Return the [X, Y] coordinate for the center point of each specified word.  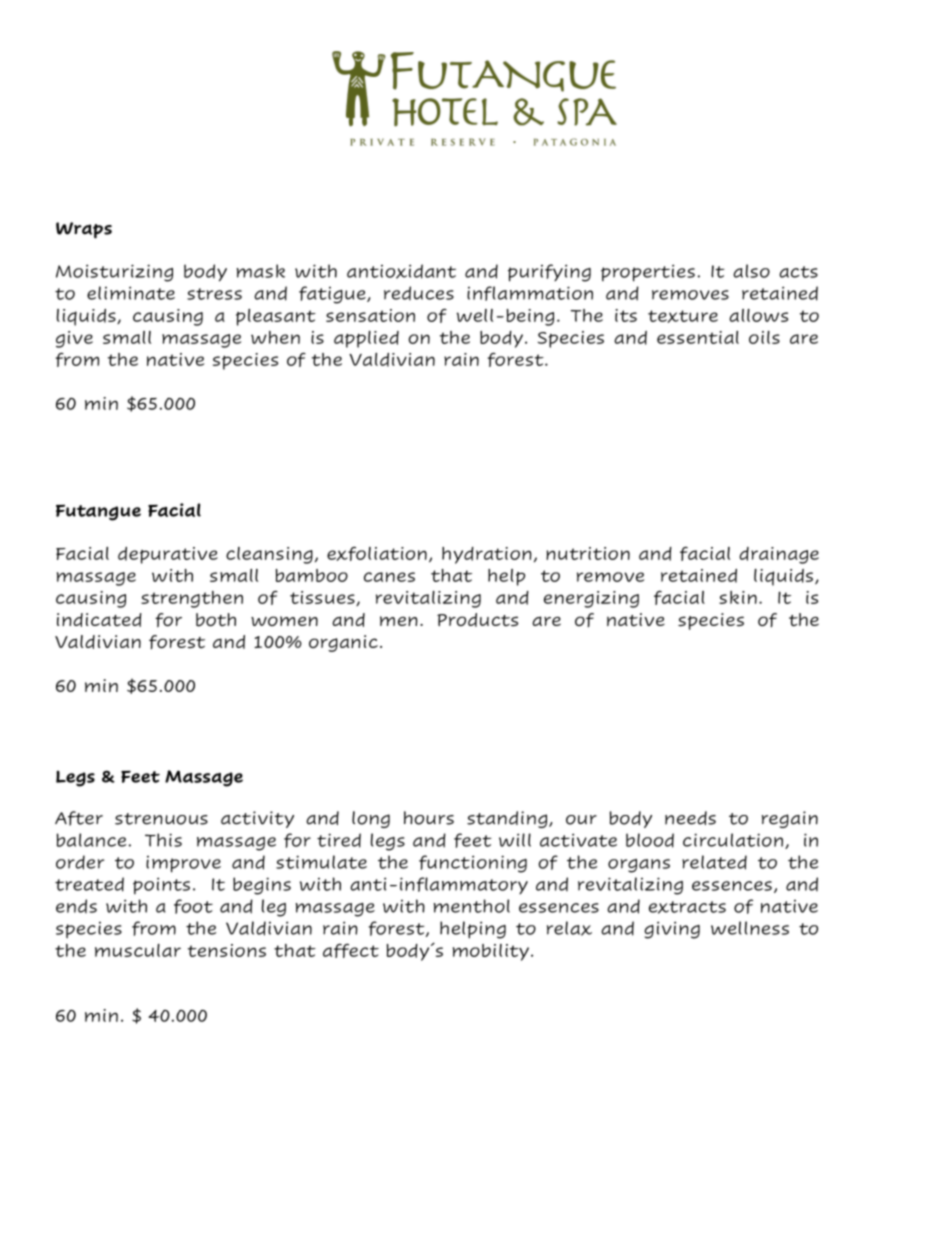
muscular [138, 950]
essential [698, 337]
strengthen [192, 599]
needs [690, 818]
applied [366, 339]
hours [429, 818]
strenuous [161, 819]
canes [389, 577]
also [751, 271]
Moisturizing [114, 273]
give [74, 339]
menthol [472, 906]
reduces [419, 293]
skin [738, 597]
